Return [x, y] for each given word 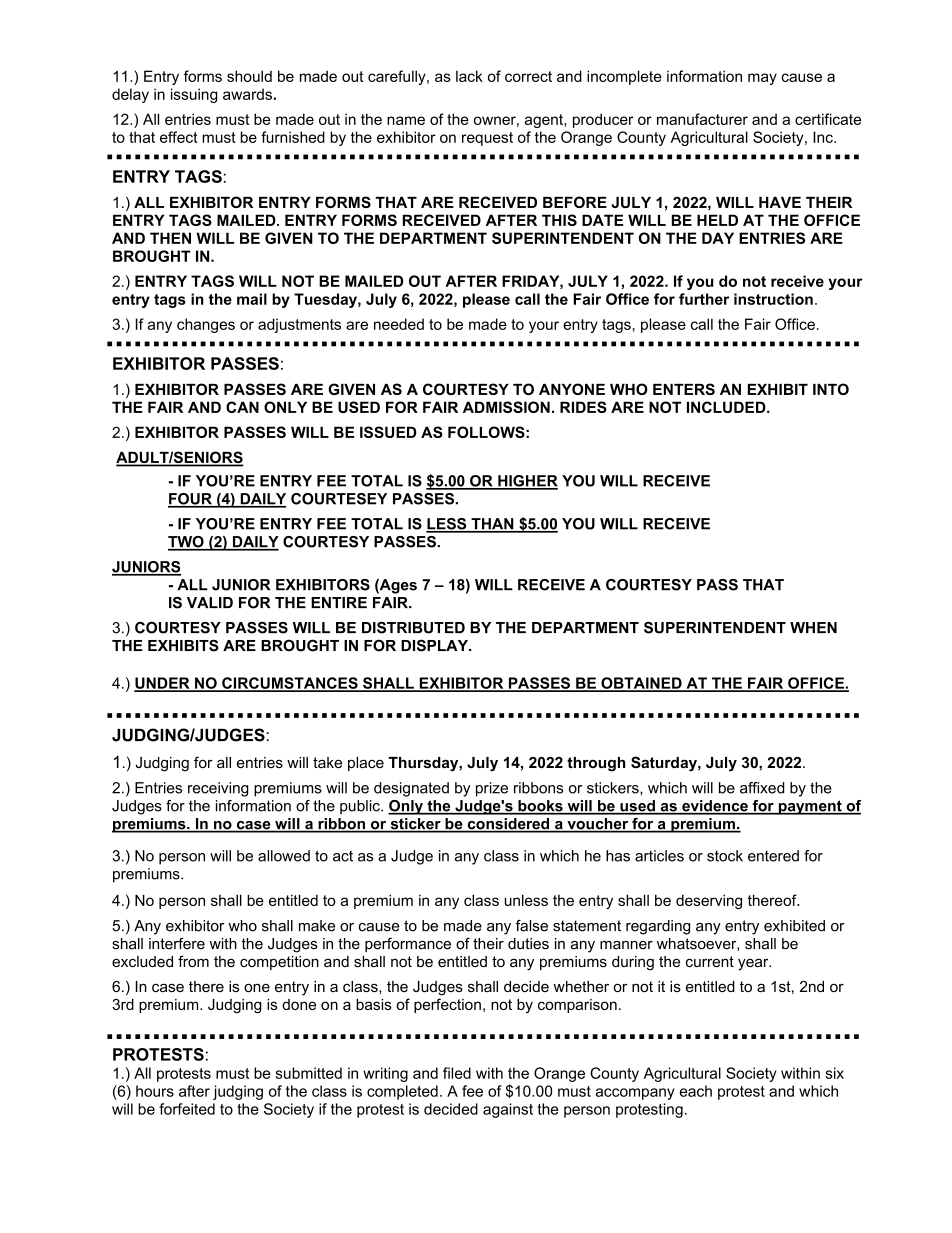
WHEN [813, 627]
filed [457, 1073]
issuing [194, 95]
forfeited [187, 1109]
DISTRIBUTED [413, 628]
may [762, 79]
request [487, 139]
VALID [210, 602]
